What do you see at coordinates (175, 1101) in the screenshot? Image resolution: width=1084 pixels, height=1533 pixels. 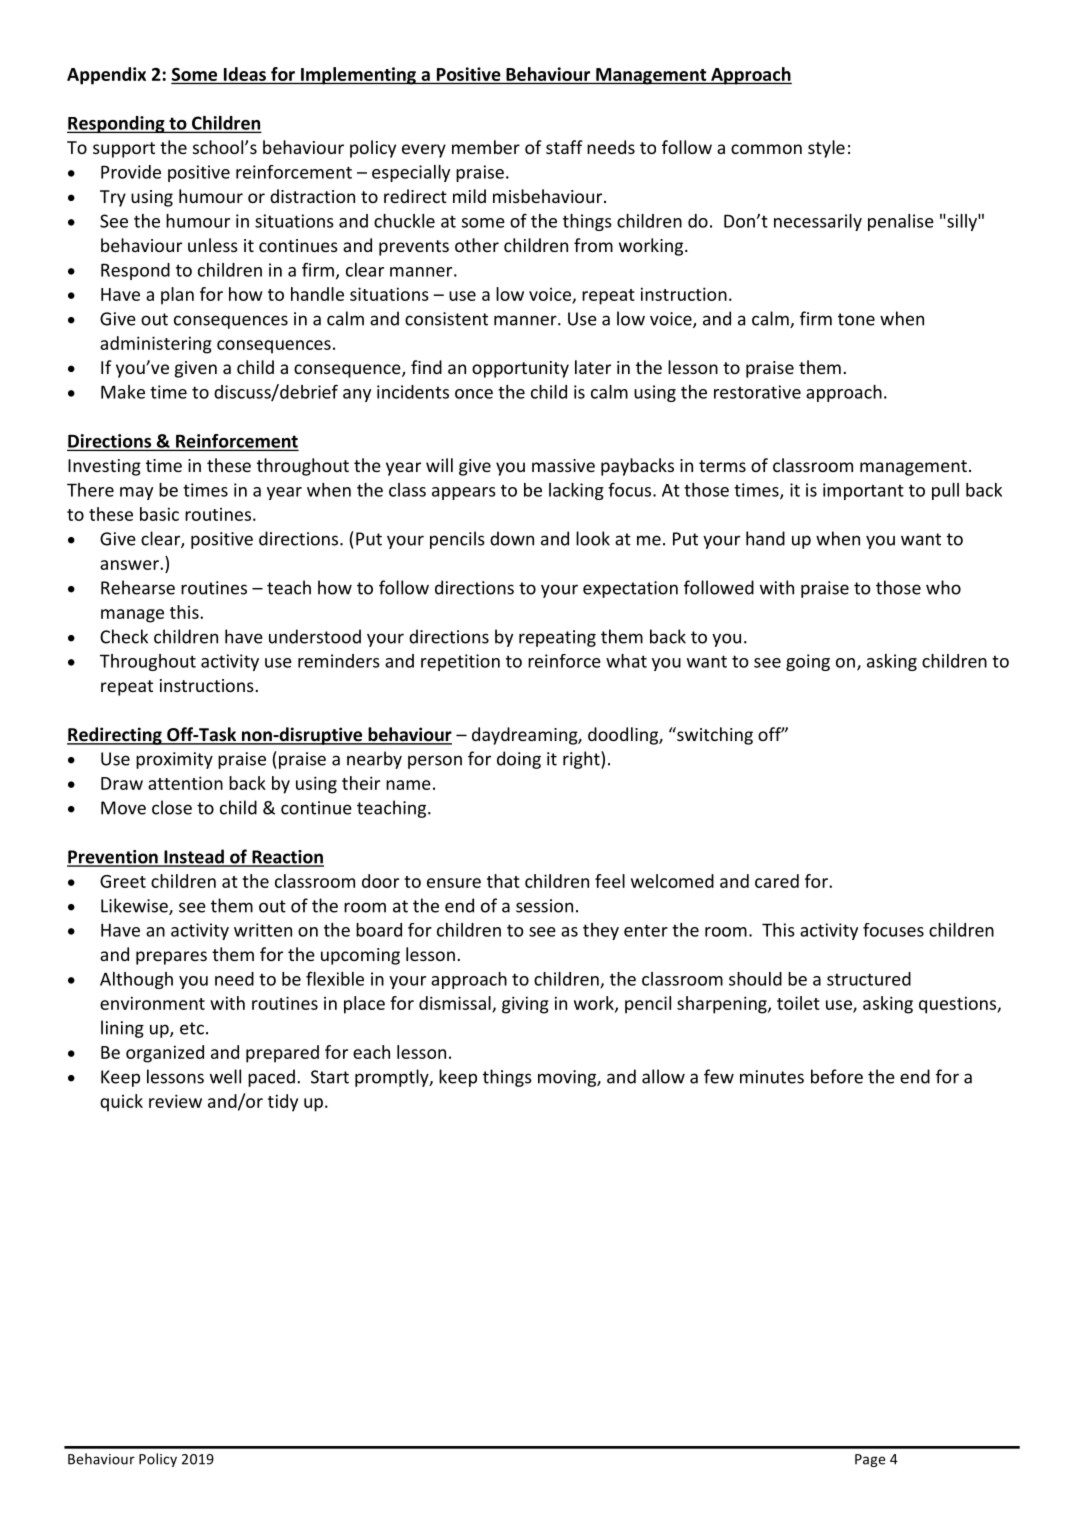 I see `review` at bounding box center [175, 1101].
